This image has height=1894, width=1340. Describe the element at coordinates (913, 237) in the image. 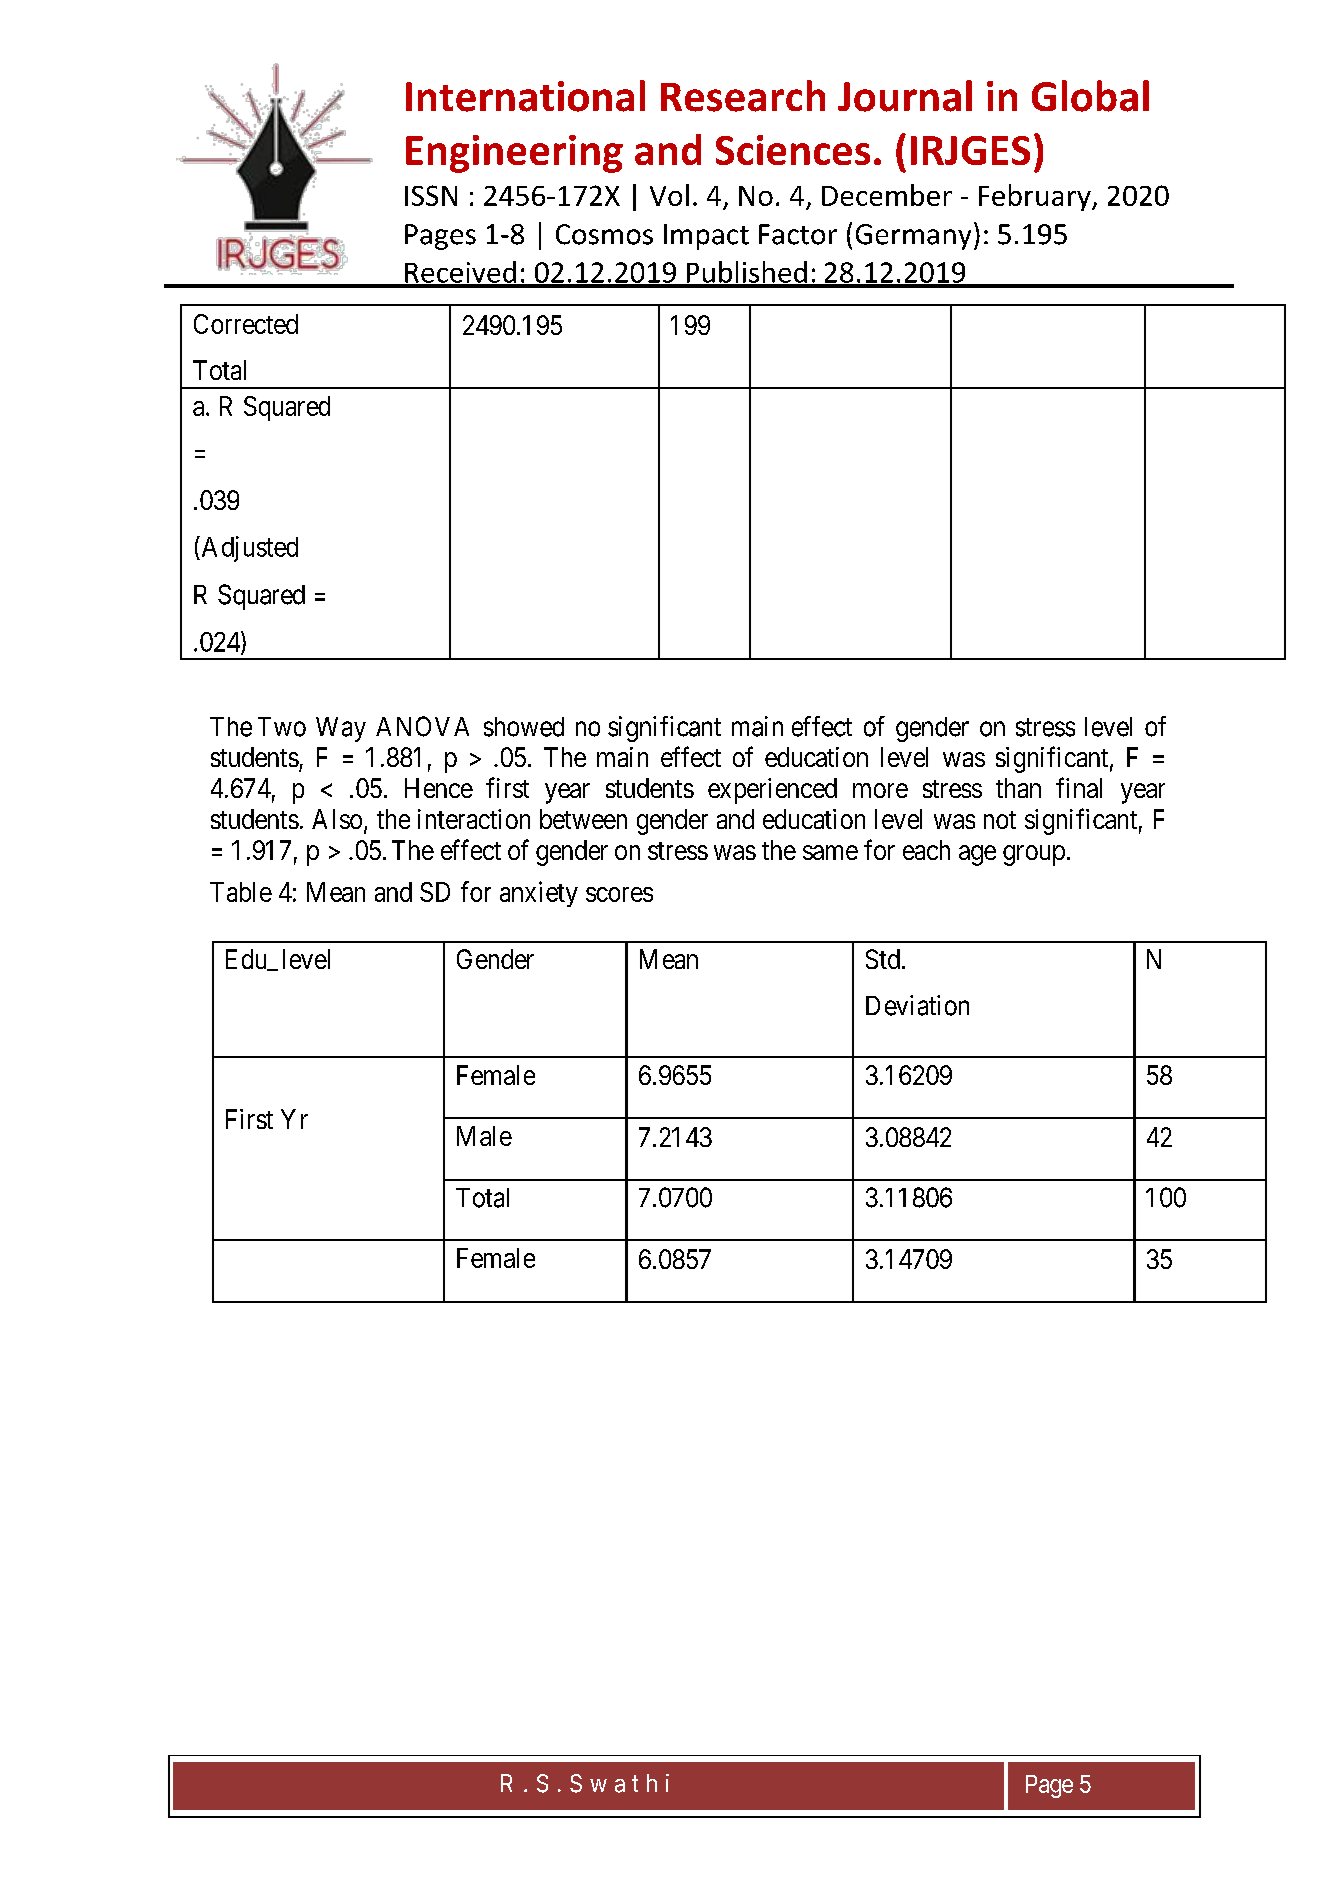

I see `Germany` at that location.
